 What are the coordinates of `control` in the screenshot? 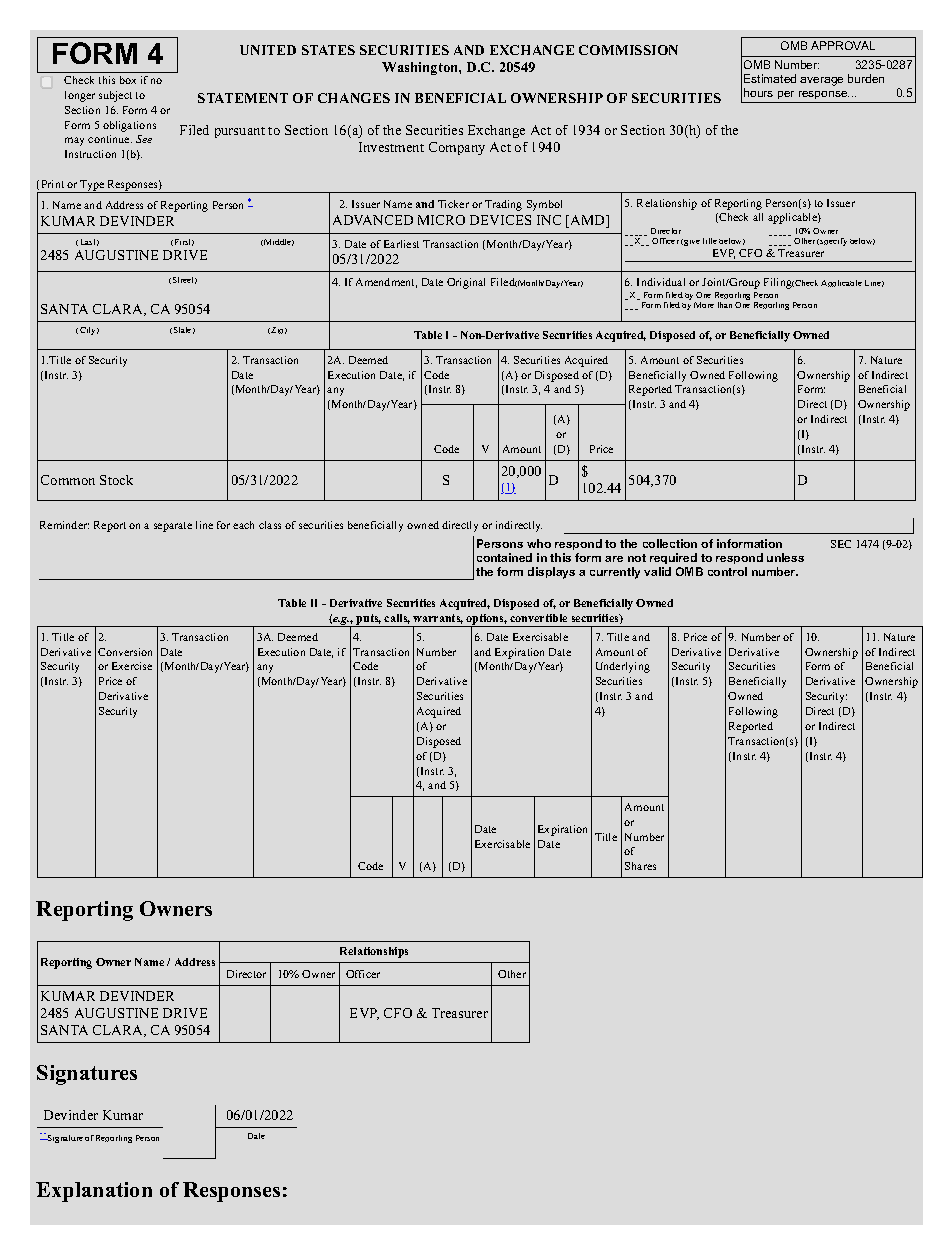 It's located at (727, 571).
